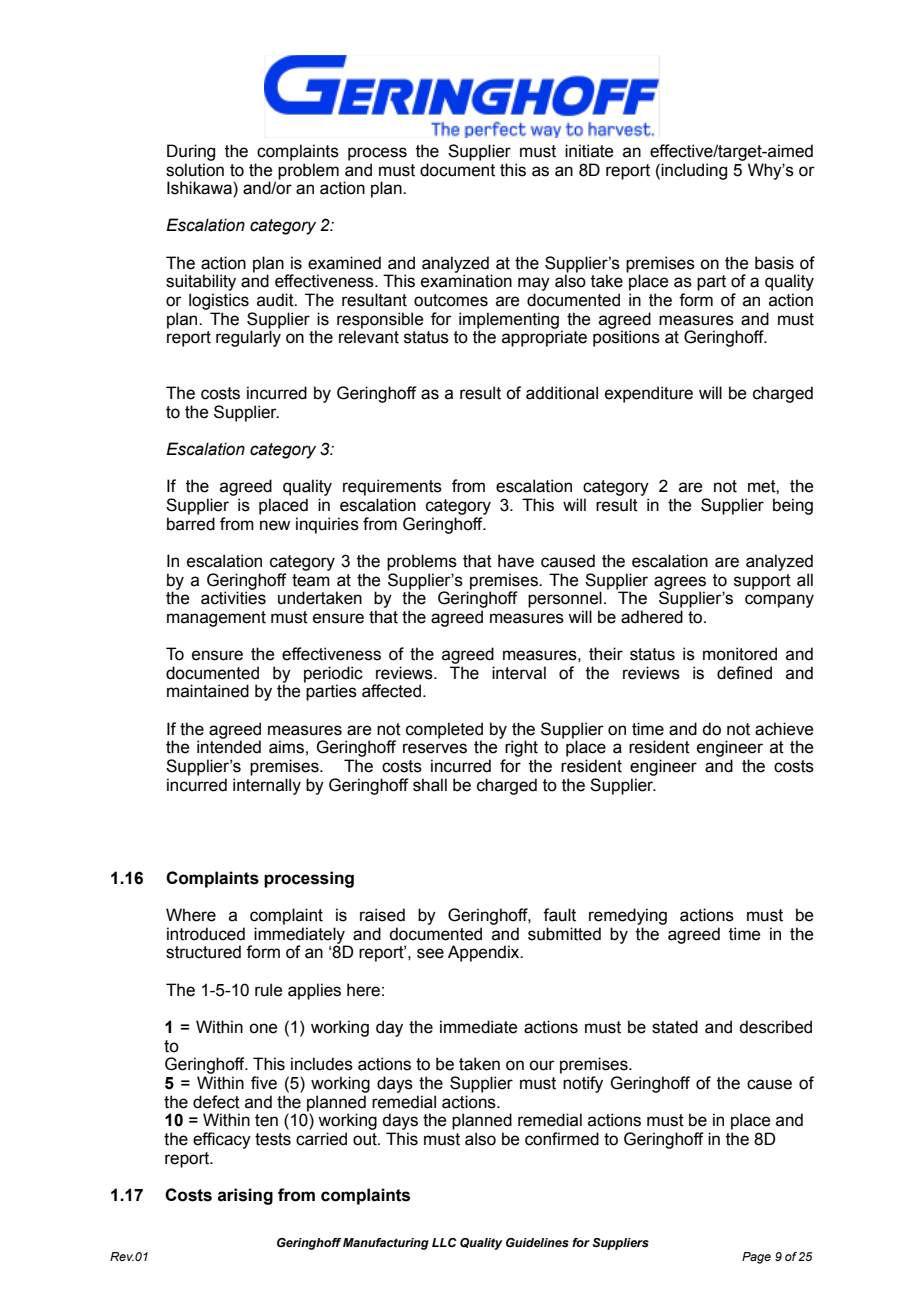 The height and width of the image is (1308, 924). What do you see at coordinates (562, 393) in the image?
I see `additional` at bounding box center [562, 393].
